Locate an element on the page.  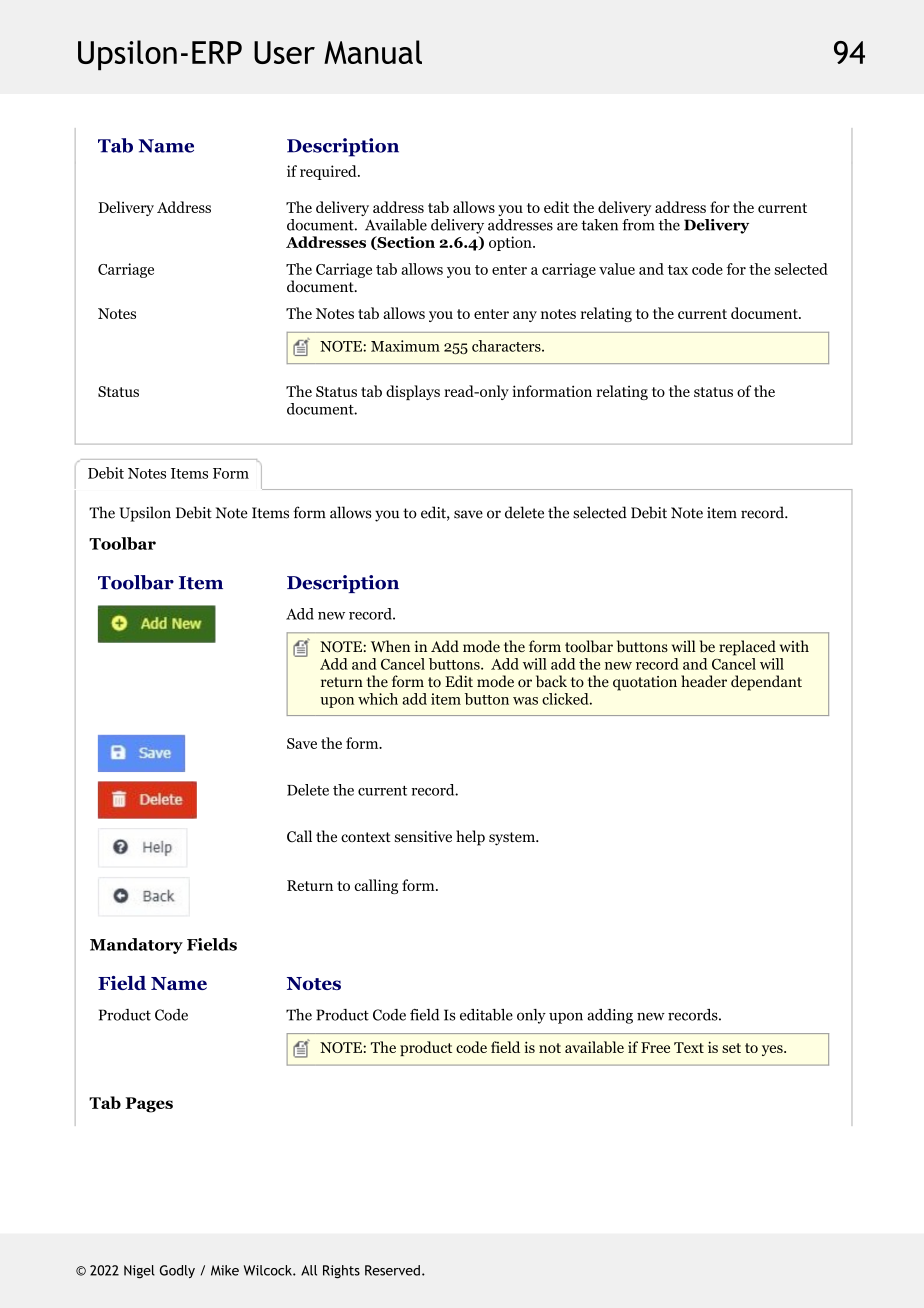
which is located at coordinates (378, 699).
